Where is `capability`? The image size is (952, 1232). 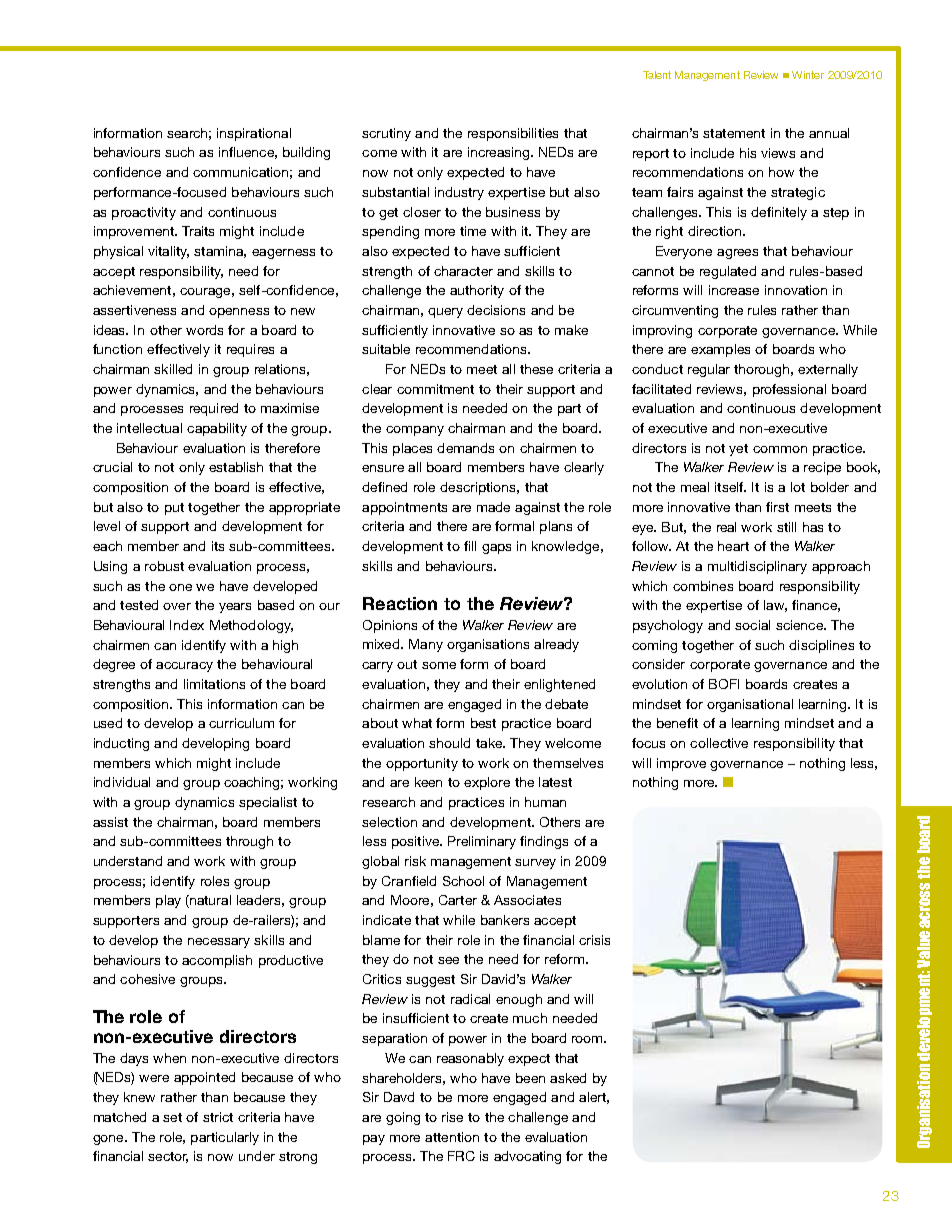
capability is located at coordinates (217, 429).
